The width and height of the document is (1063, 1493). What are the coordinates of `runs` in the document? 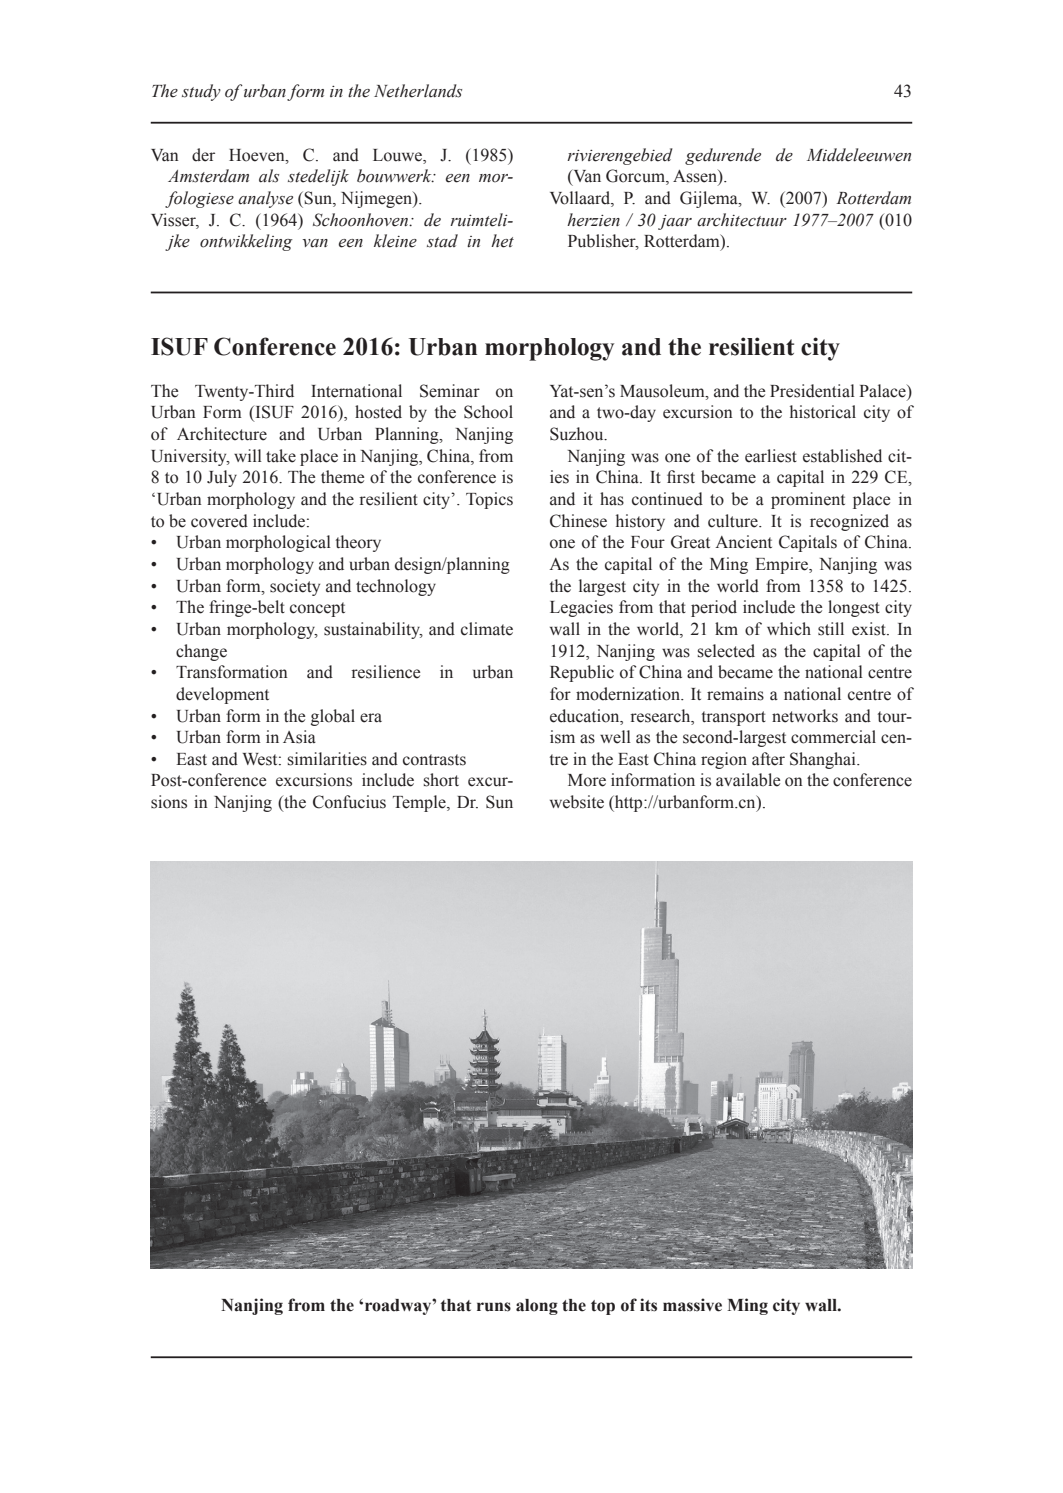 It's located at (494, 1307).
